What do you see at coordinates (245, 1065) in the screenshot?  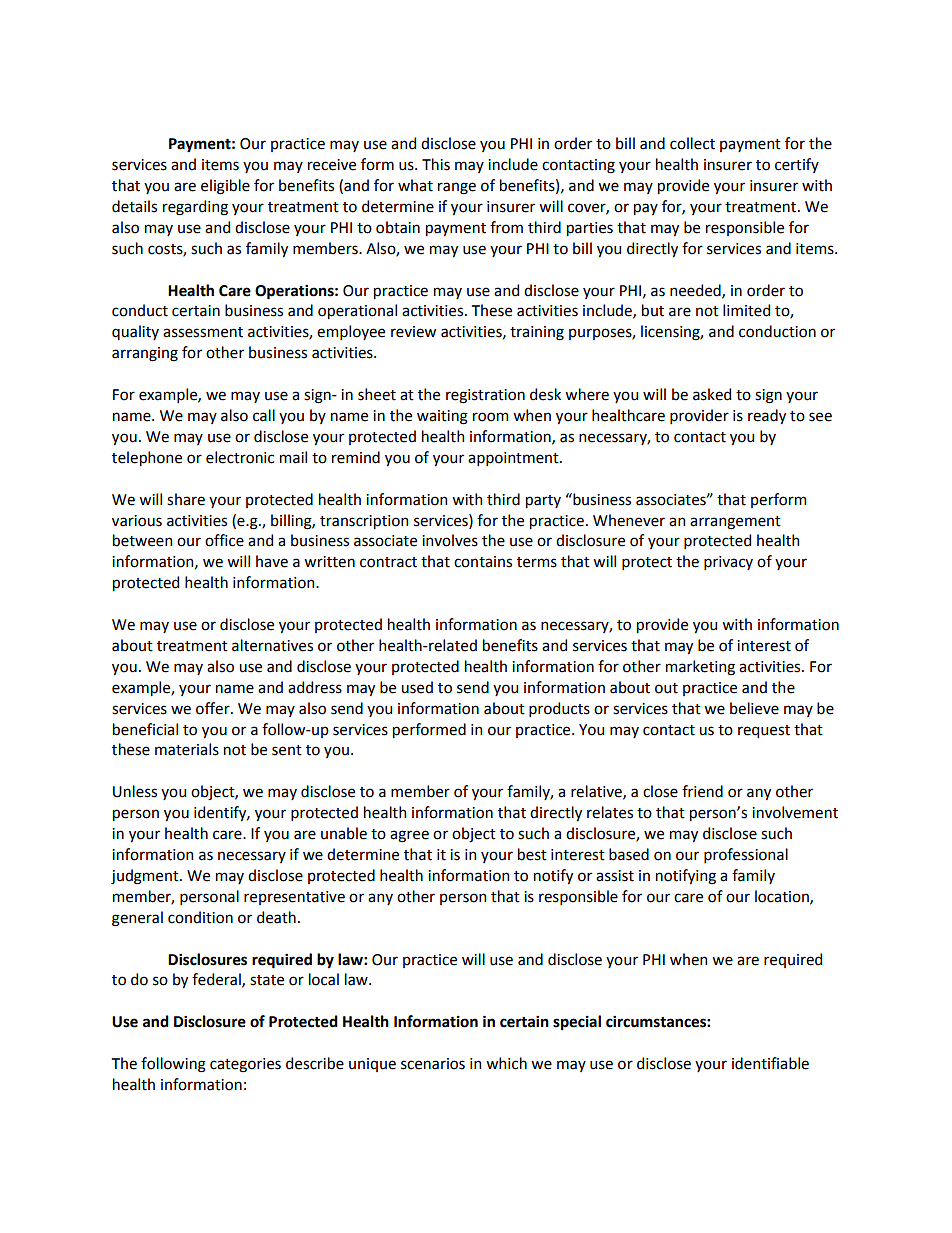 I see `categories` at bounding box center [245, 1065].
